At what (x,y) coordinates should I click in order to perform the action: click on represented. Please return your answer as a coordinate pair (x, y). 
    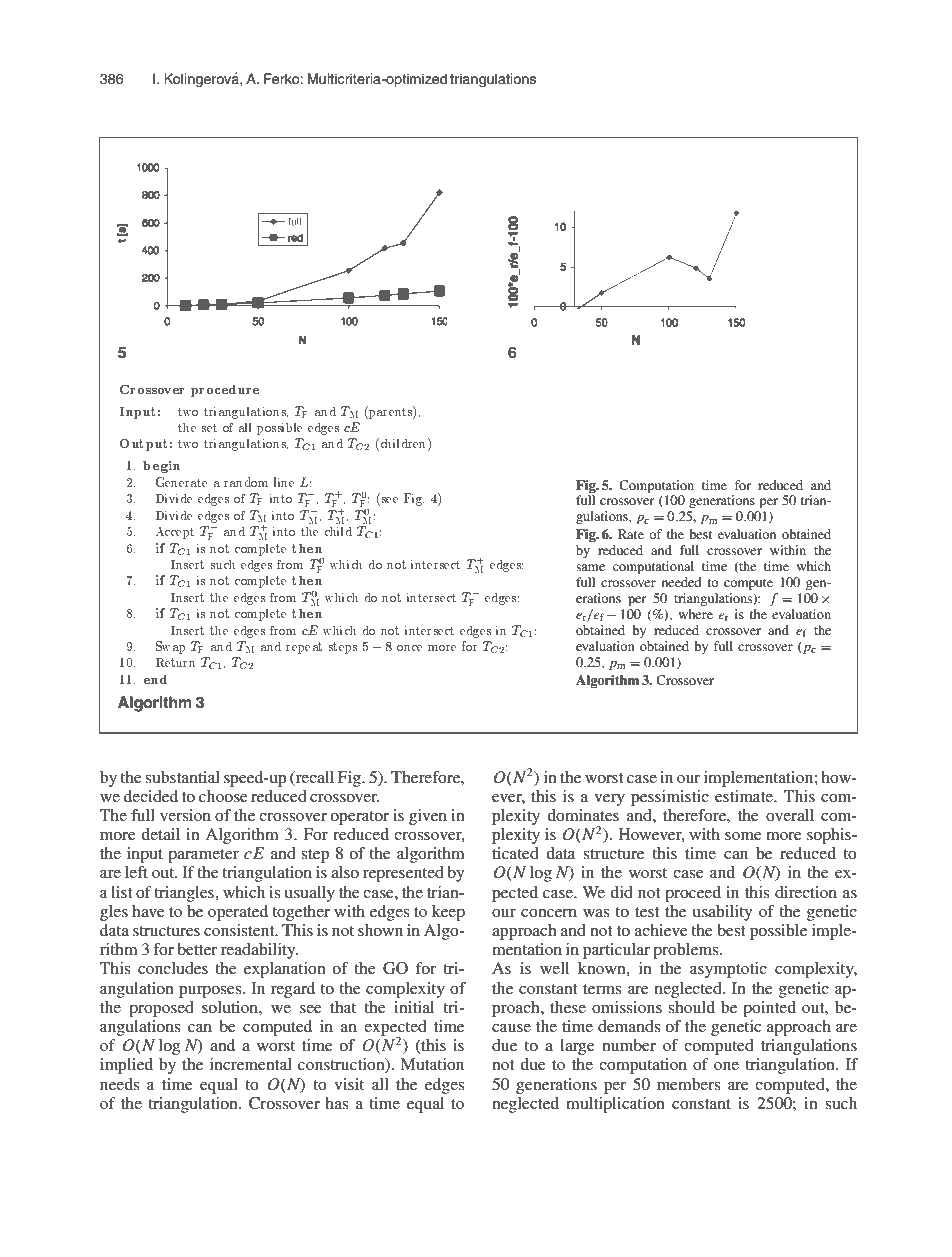
    Looking at the image, I should click on (403, 874).
